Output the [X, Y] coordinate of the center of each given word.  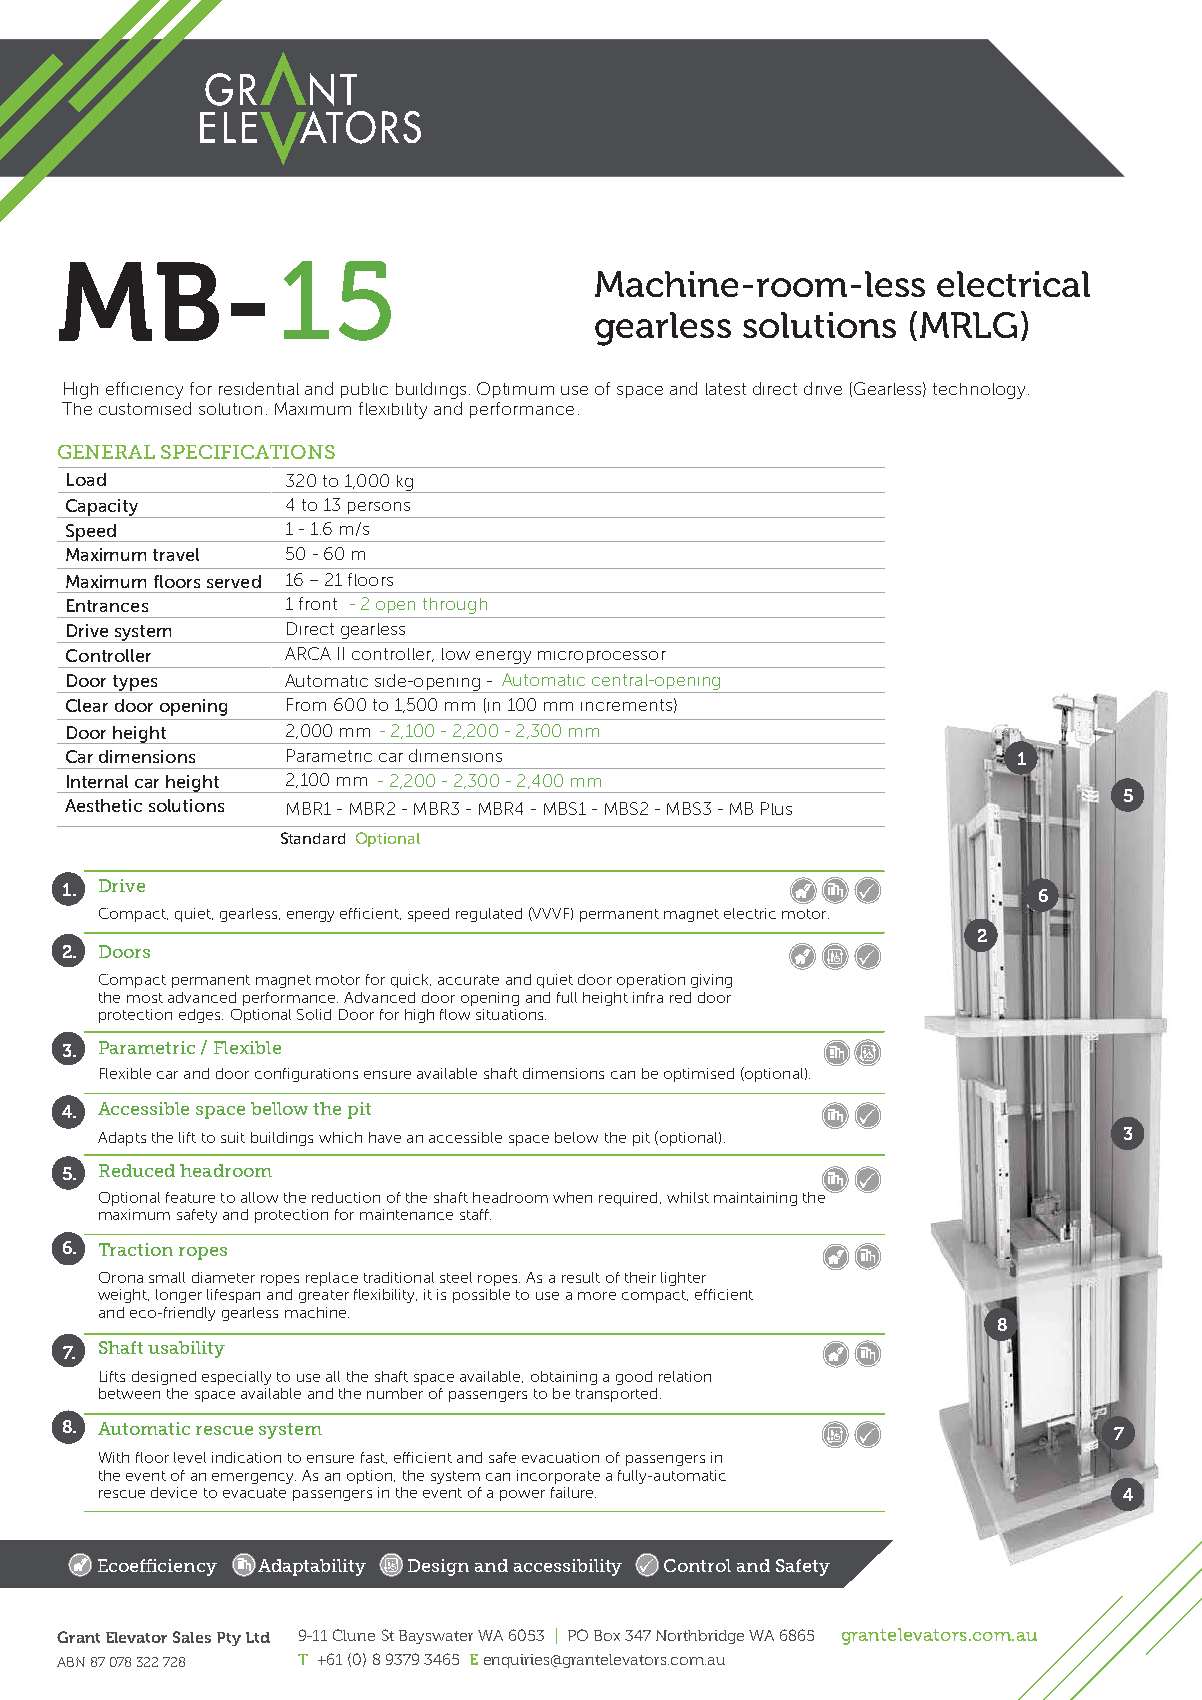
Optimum [515, 390]
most [145, 998]
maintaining [755, 1199]
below [576, 1137]
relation [685, 1376]
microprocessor [602, 657]
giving [711, 981]
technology [979, 391]
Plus [776, 808]
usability [186, 1349]
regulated [489, 915]
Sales [192, 1637]
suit [233, 1137]
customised [145, 408]
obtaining [564, 1378]
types [135, 684]
